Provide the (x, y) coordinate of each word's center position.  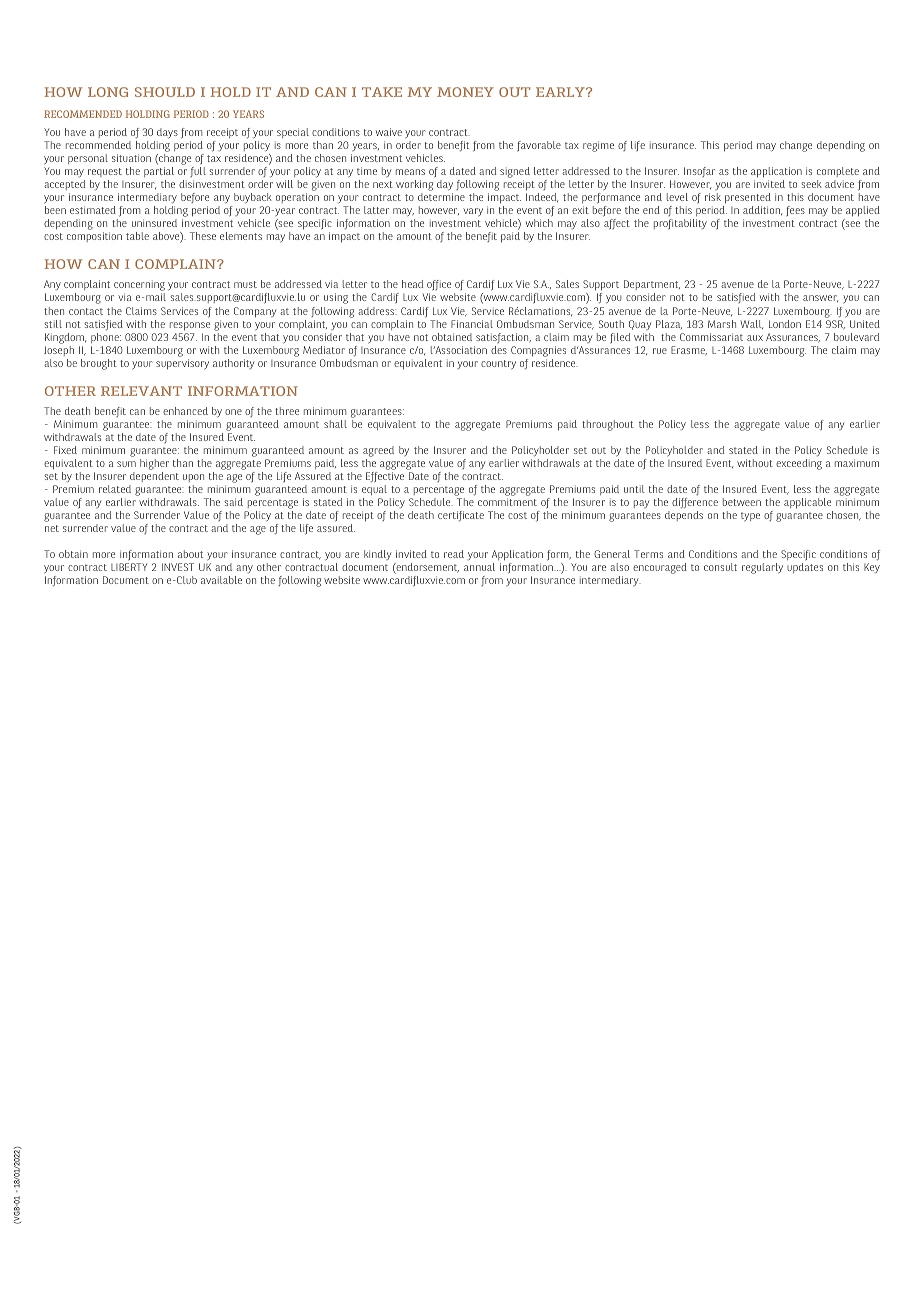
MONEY (465, 92)
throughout (608, 425)
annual (479, 567)
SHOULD (165, 92)
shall (335, 424)
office (439, 287)
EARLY (561, 92)
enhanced (185, 411)
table (137, 236)
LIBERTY (129, 567)
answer (820, 298)
